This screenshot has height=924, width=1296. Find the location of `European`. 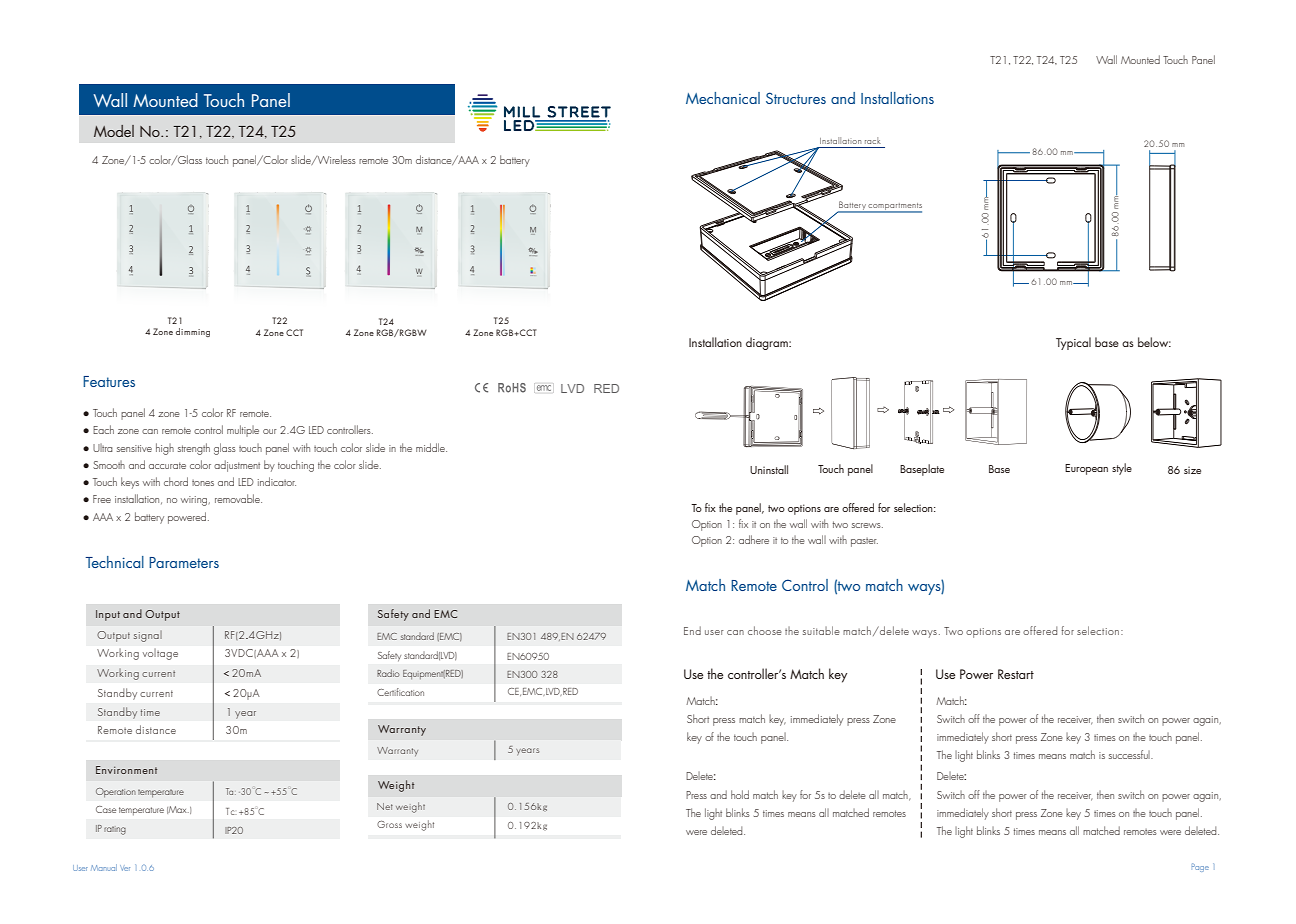

European is located at coordinates (1086, 469).
